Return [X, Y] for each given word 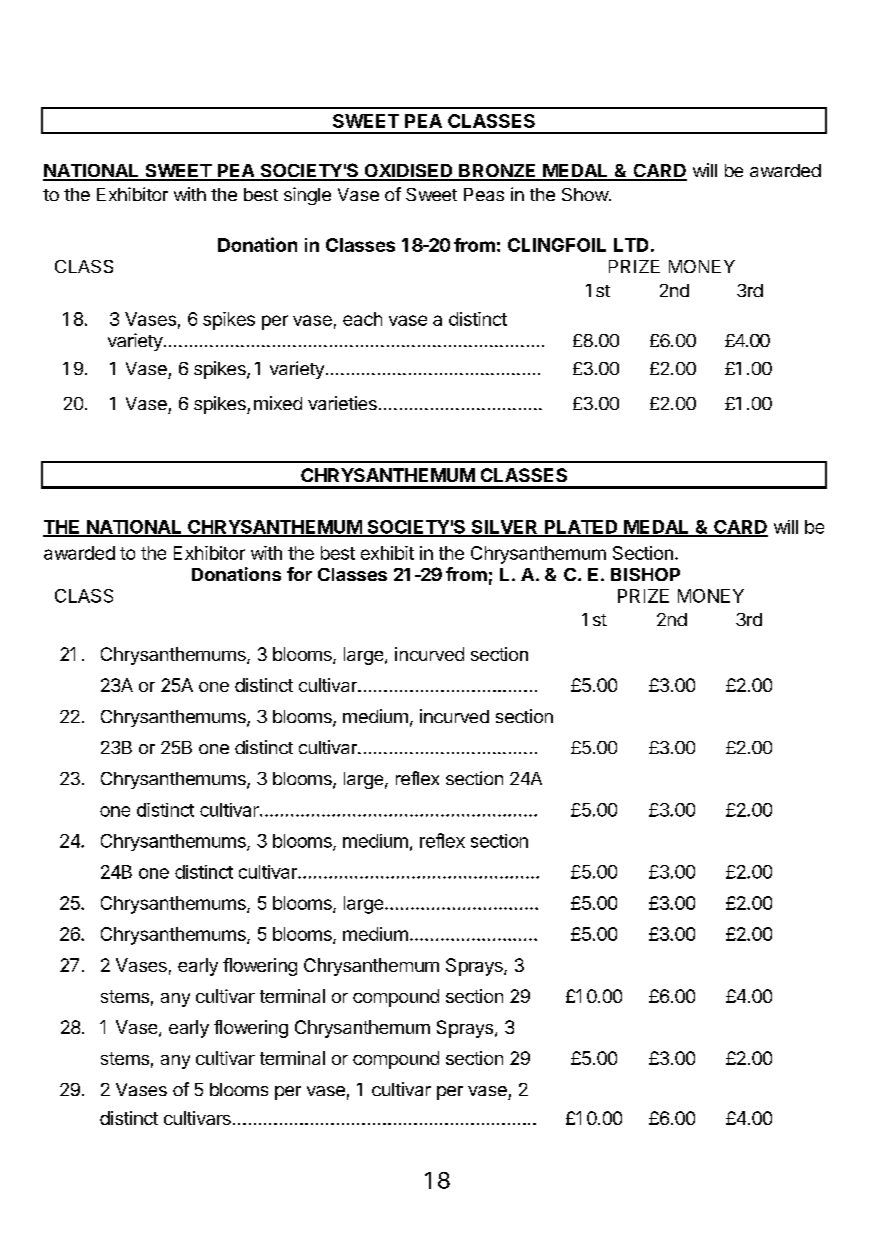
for [299, 574]
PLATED [581, 528]
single [307, 196]
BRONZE [498, 172]
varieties [342, 403]
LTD [631, 245]
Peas [484, 194]
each [362, 319]
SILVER [504, 528]
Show [586, 194]
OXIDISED [408, 172]
